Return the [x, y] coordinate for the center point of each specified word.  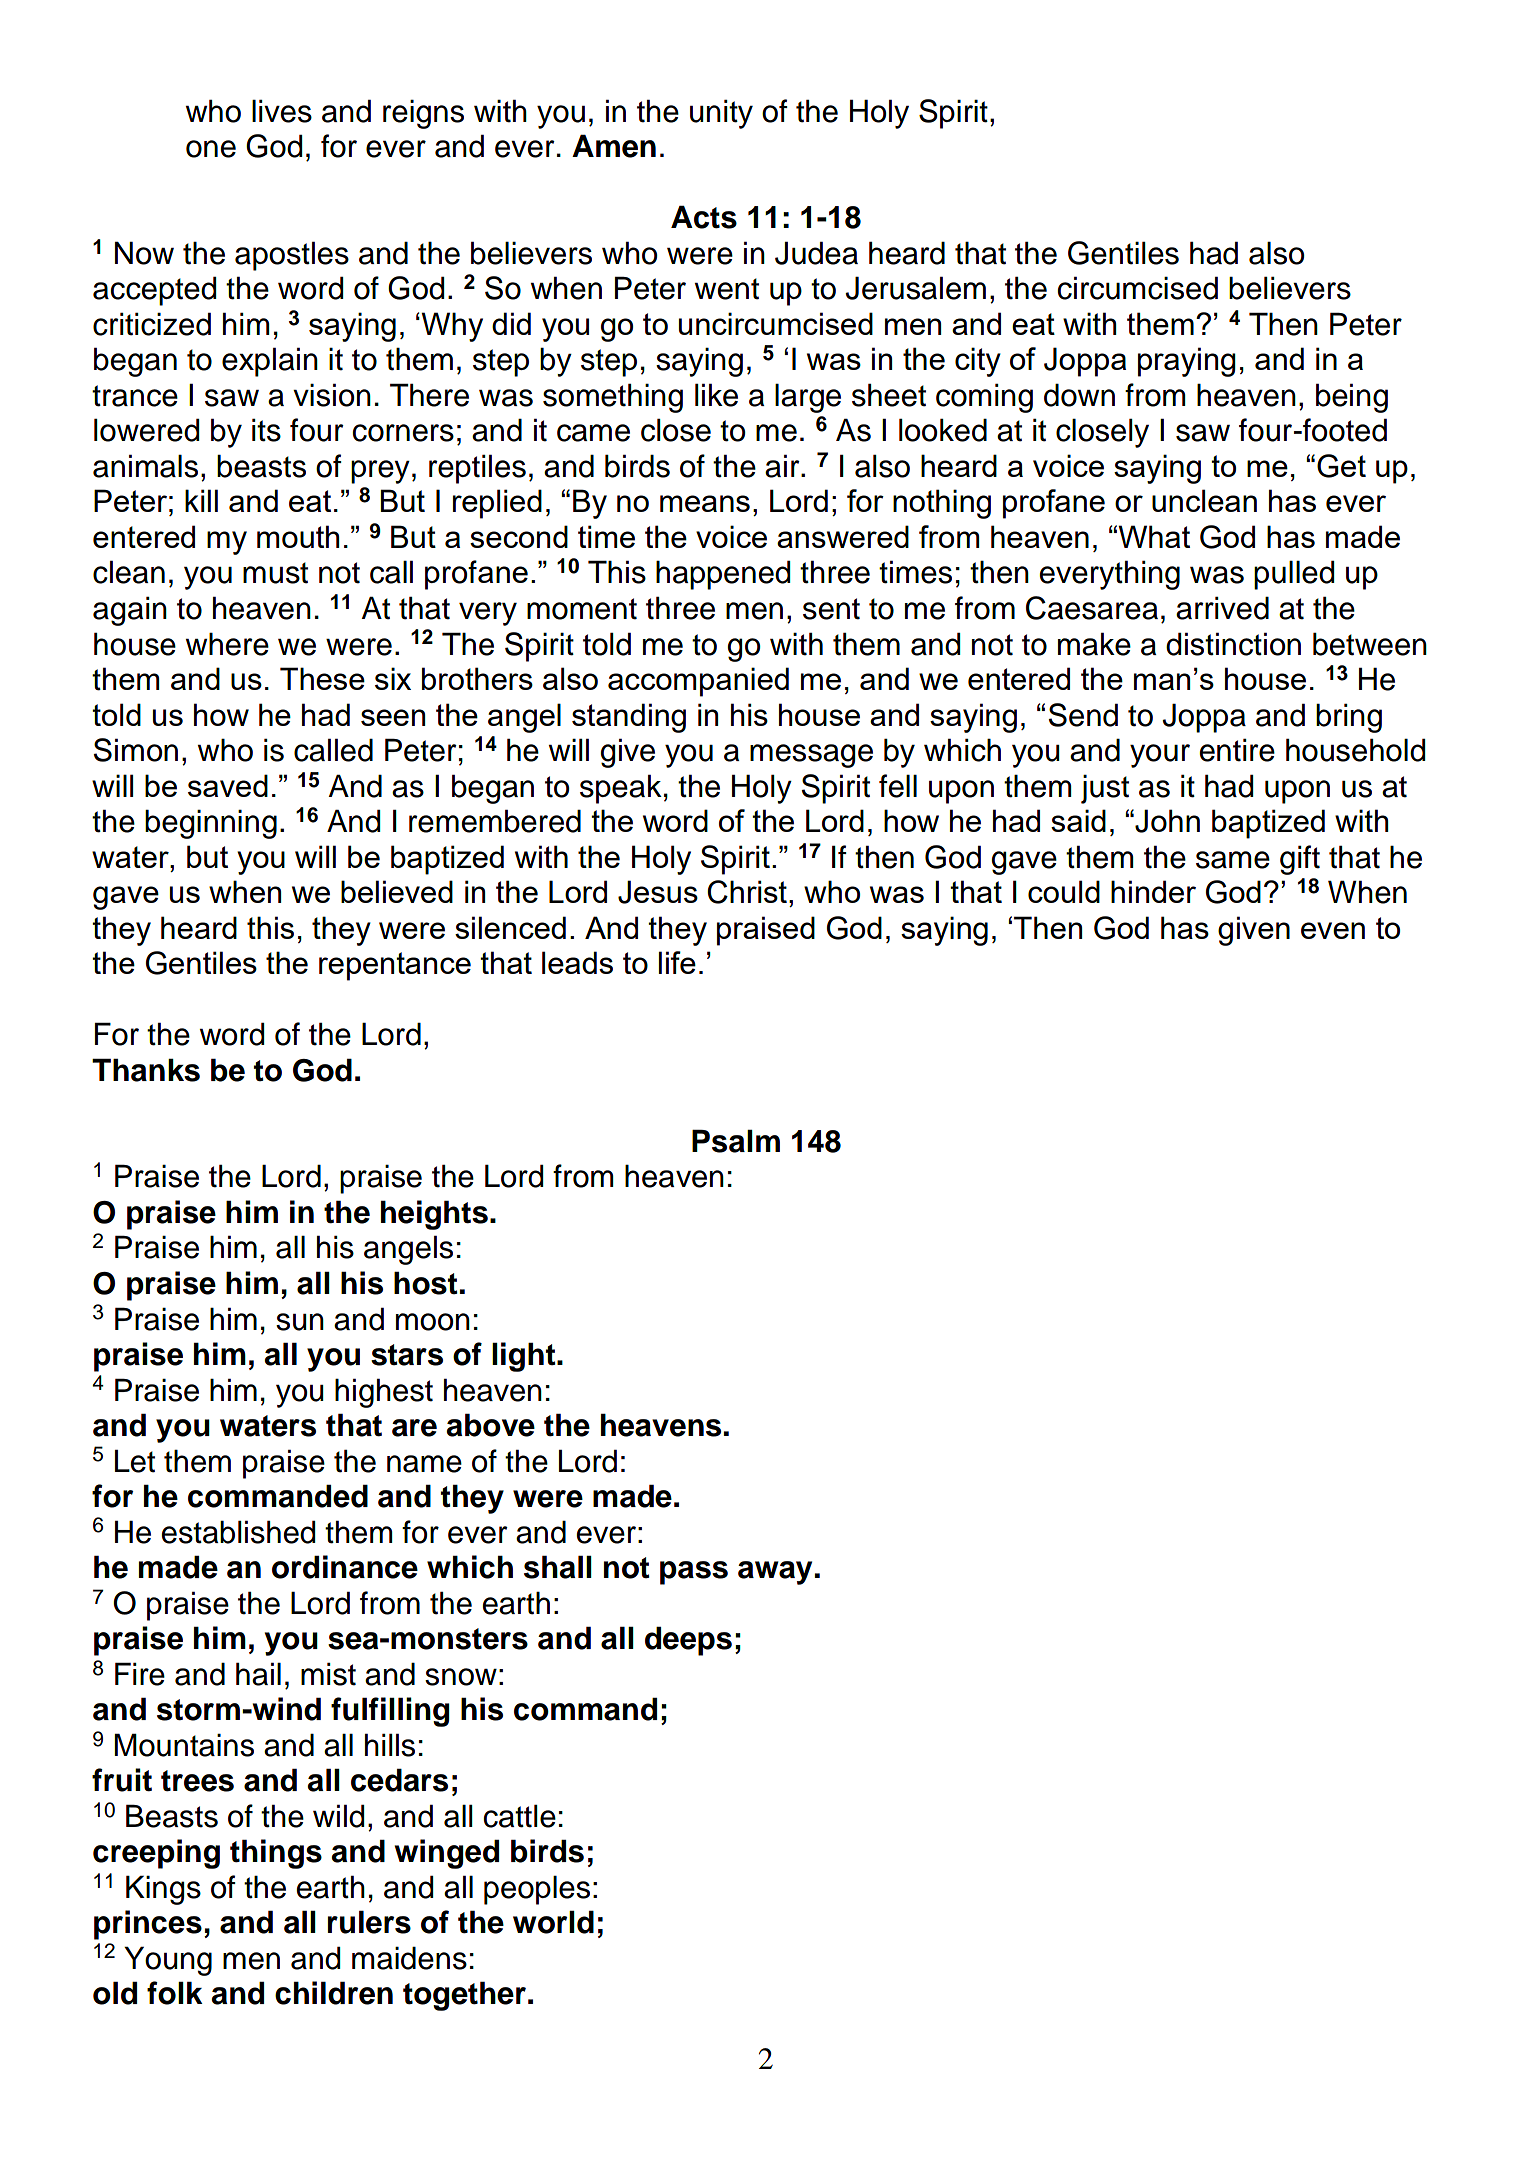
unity [721, 114]
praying [1187, 362]
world [553, 1922]
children [334, 1993]
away [775, 1573]
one [211, 149]
